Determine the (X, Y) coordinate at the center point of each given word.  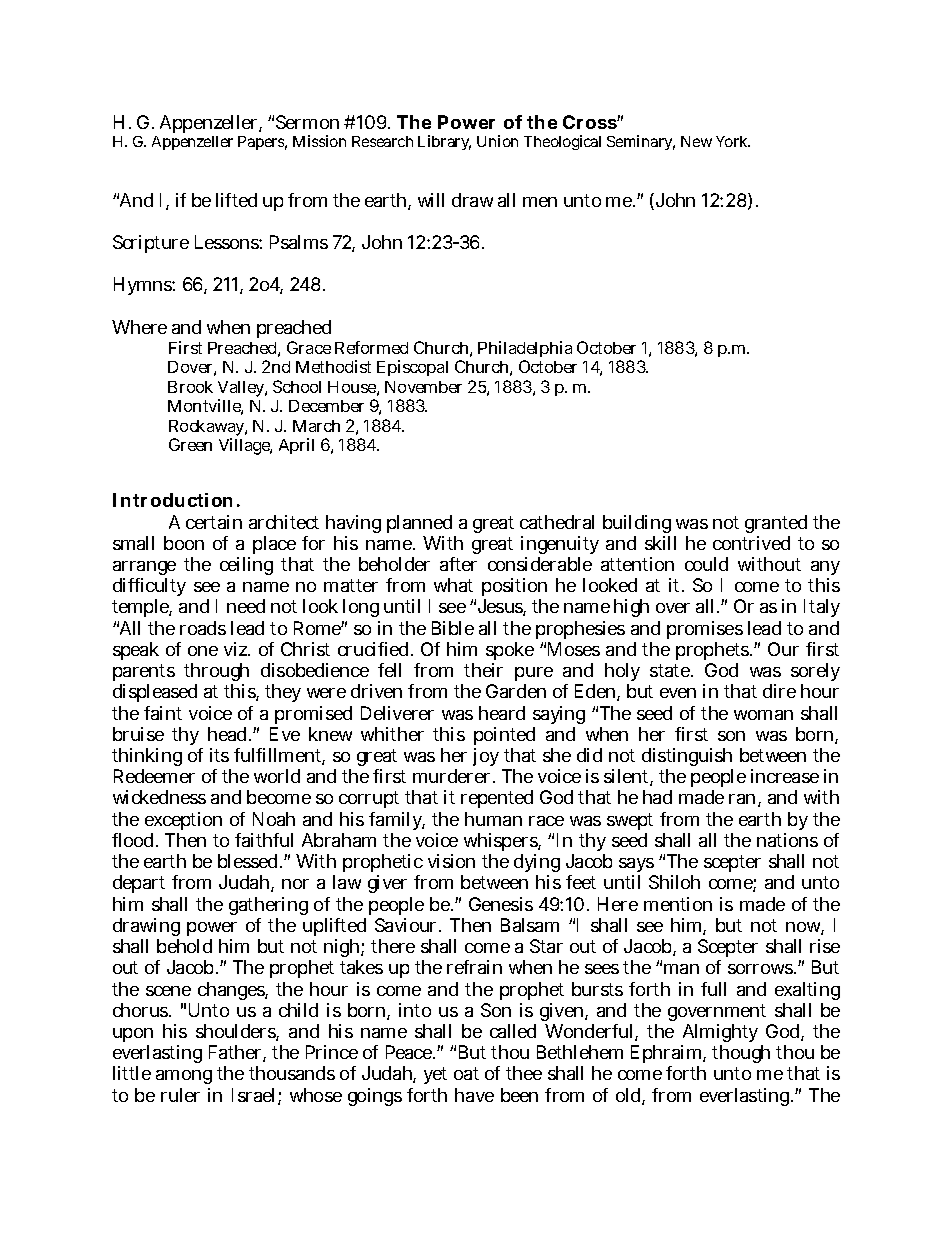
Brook (190, 387)
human (493, 819)
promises (705, 630)
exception (183, 821)
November (423, 387)
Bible (453, 628)
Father (237, 1053)
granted (776, 524)
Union (497, 141)
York (733, 141)
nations (787, 840)
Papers (262, 143)
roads (203, 628)
